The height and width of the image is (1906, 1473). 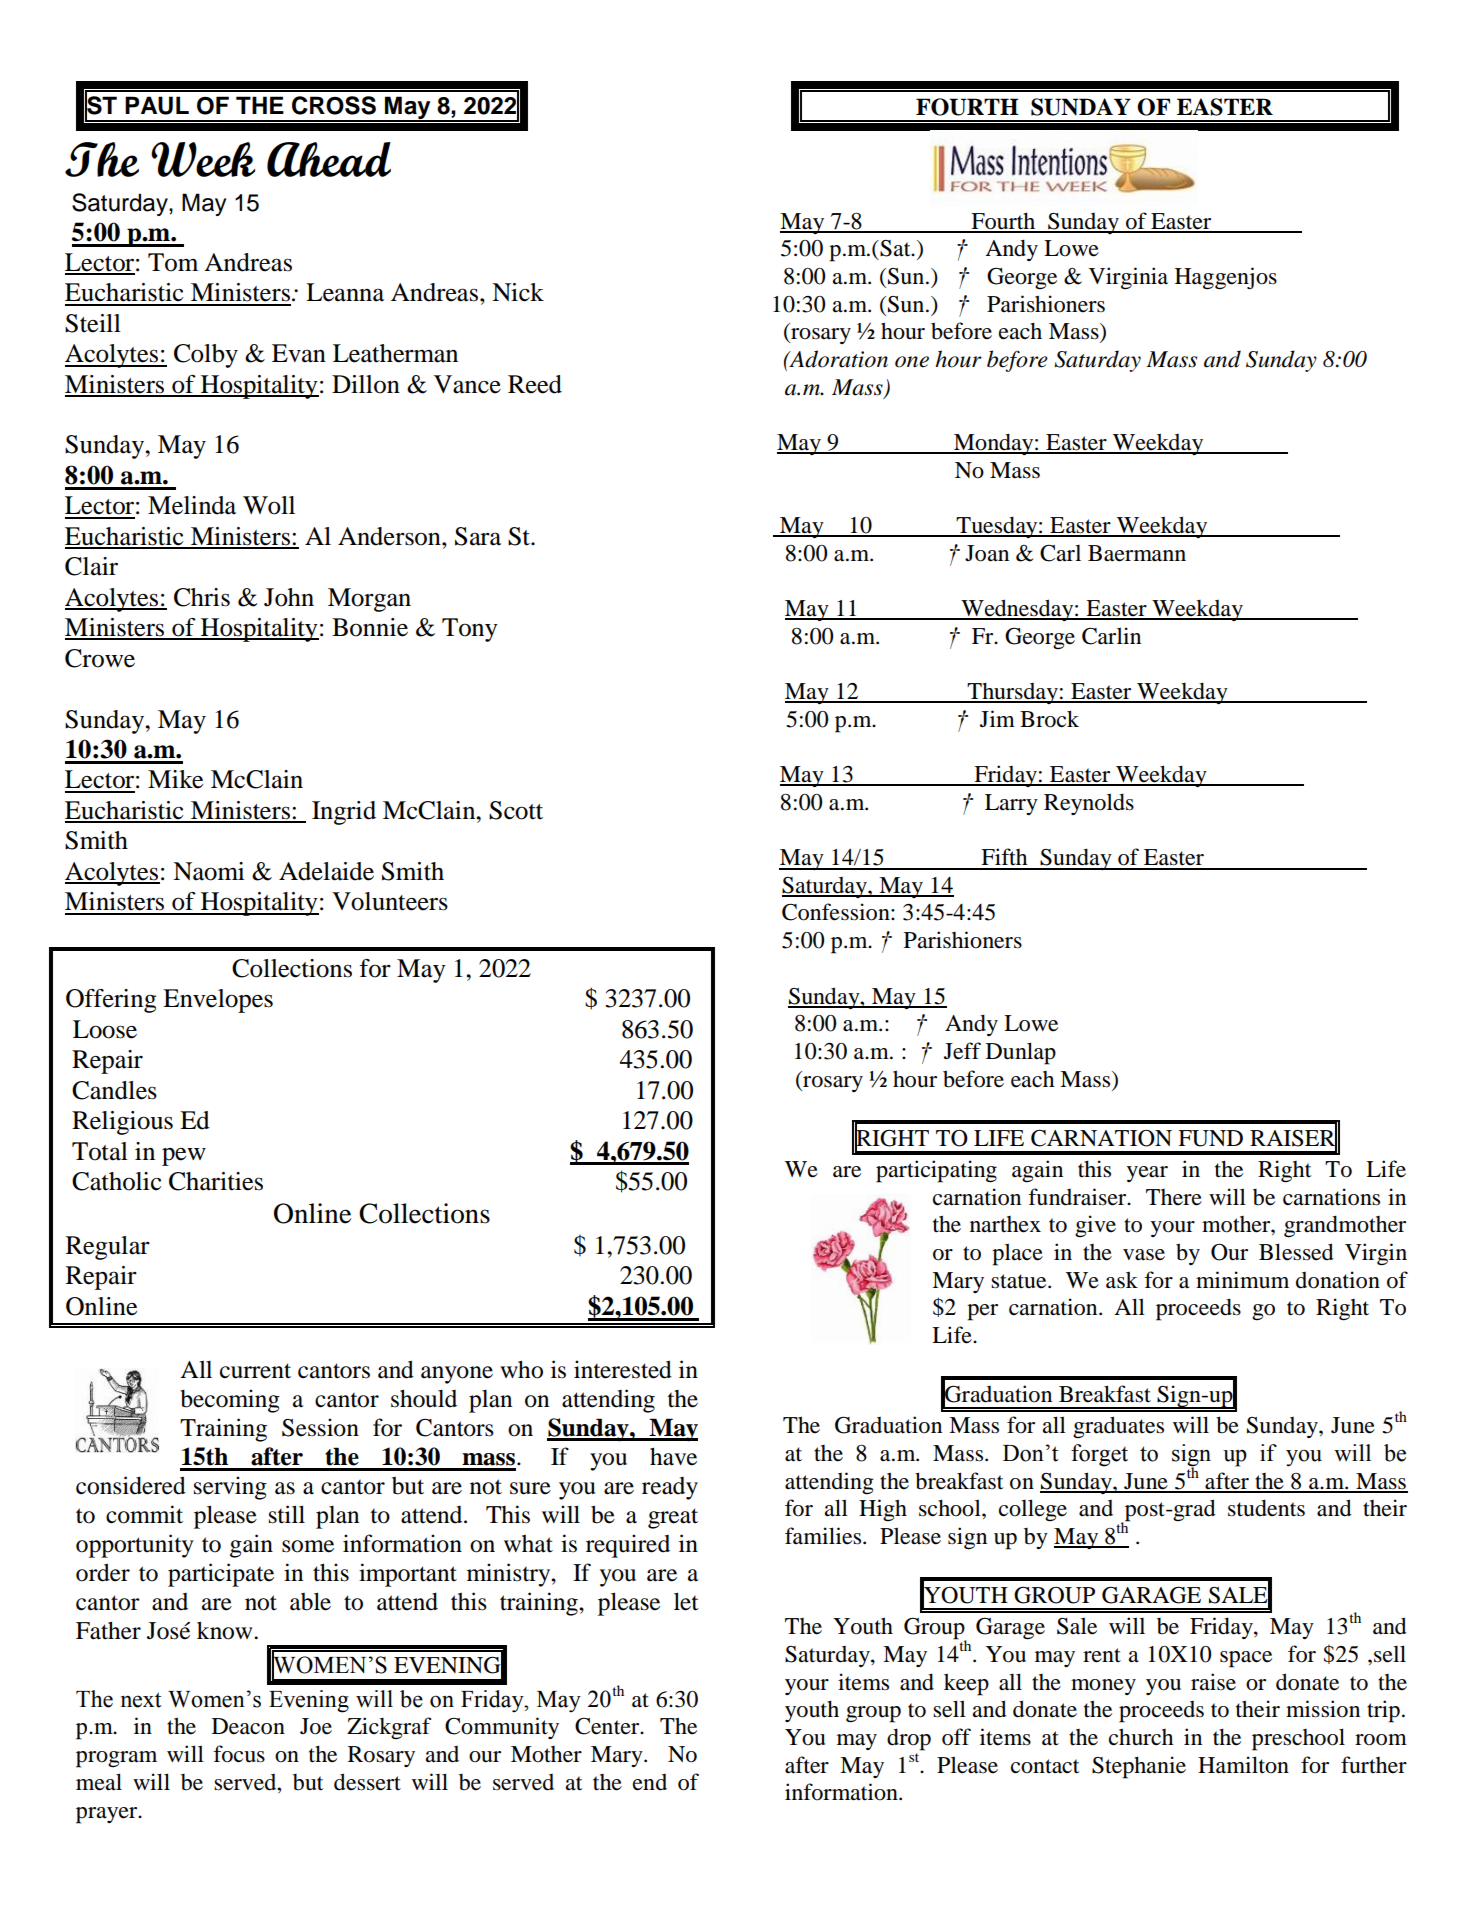 What do you see at coordinates (1012, 693) in the image?
I see `Thursday` at bounding box center [1012, 693].
